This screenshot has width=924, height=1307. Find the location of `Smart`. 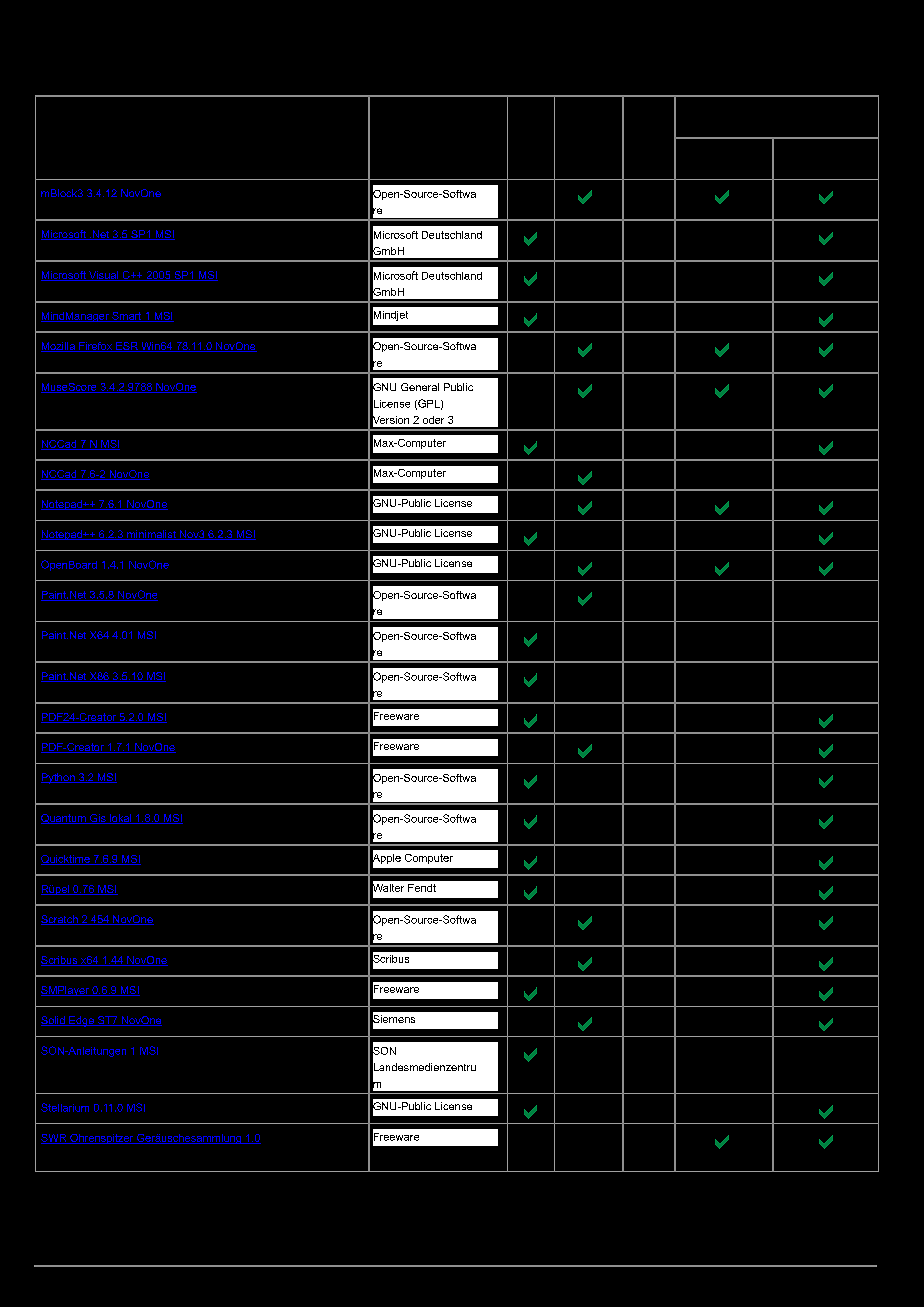

Smart is located at coordinates (127, 317).
